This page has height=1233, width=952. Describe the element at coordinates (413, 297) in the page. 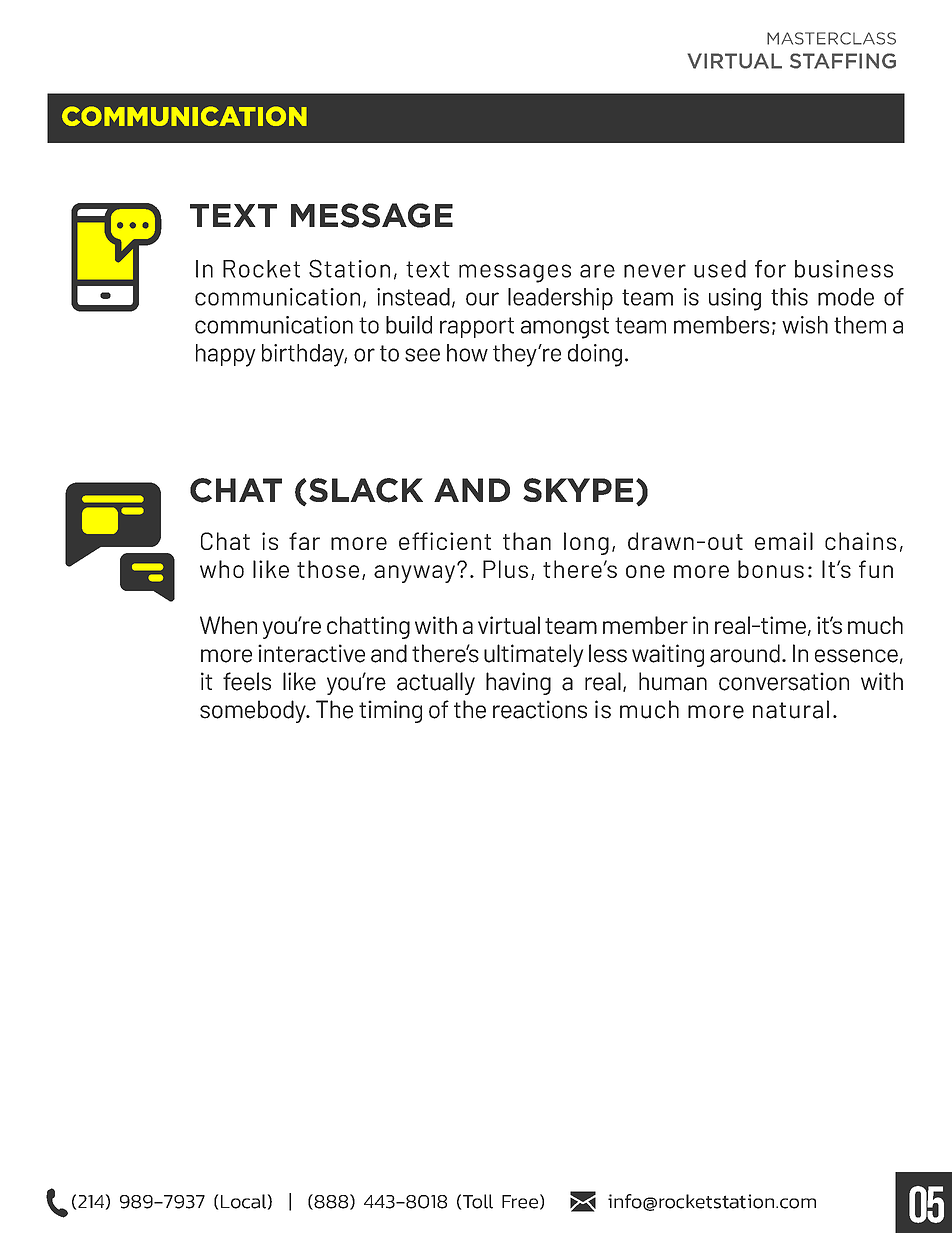

I see `instead` at that location.
